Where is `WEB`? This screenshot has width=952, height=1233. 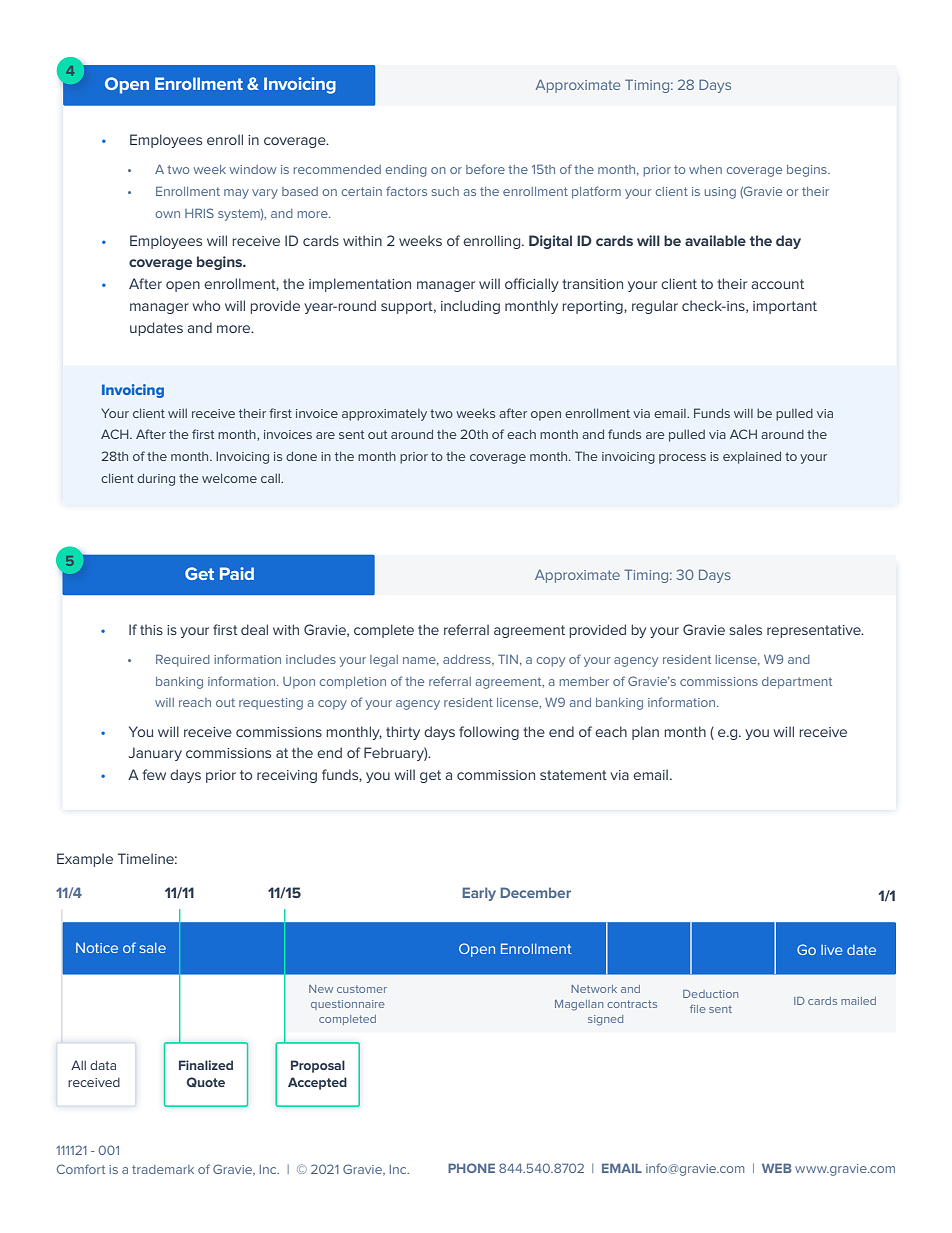
WEB is located at coordinates (777, 1168).
